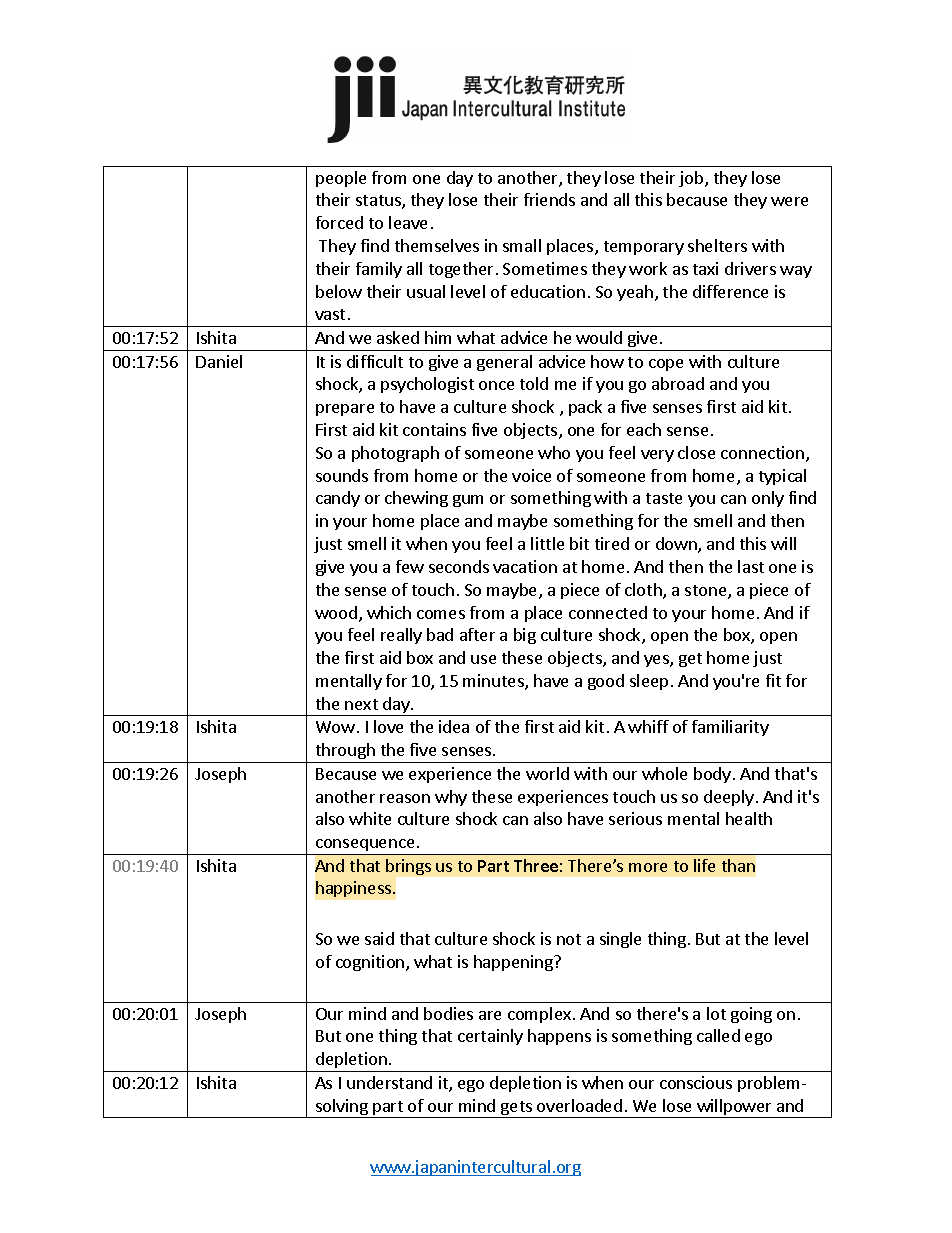  I want to click on vacation, so click(525, 566).
